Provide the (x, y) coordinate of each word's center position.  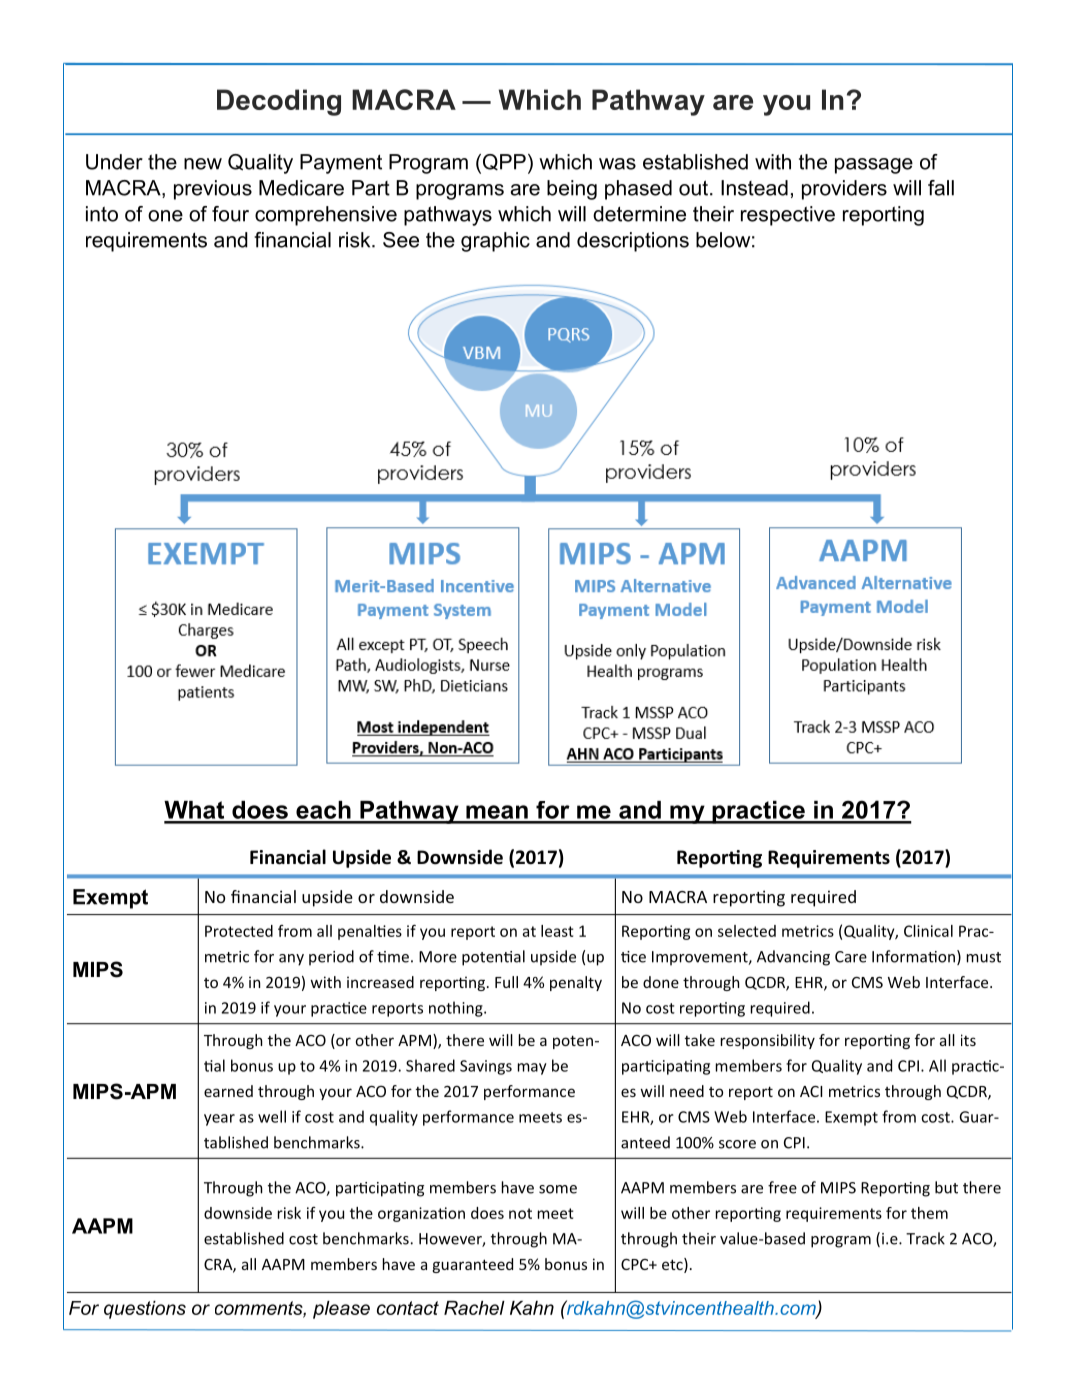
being (572, 190)
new (203, 164)
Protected (239, 931)
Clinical (928, 931)
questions (145, 1310)
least (557, 931)
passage (874, 166)
